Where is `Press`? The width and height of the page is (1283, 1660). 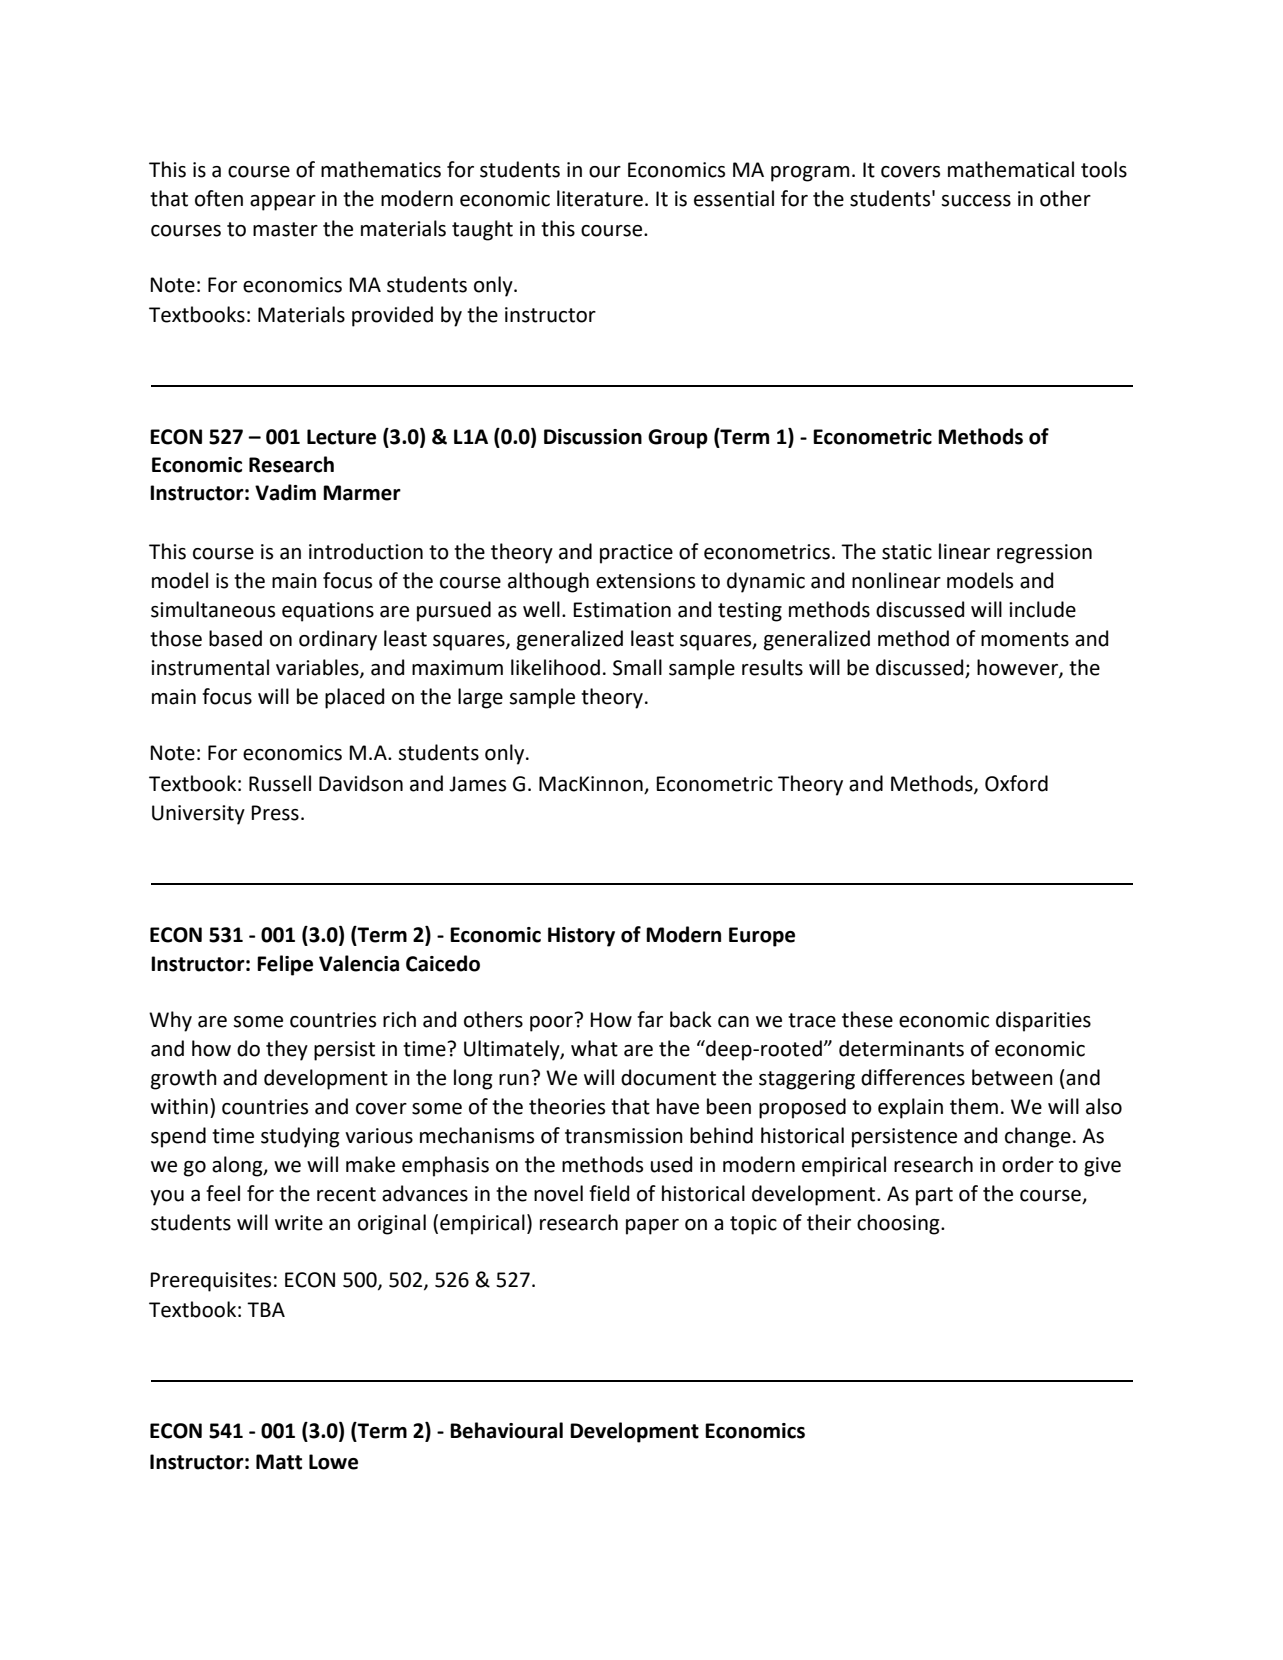 Press is located at coordinates (275, 813).
